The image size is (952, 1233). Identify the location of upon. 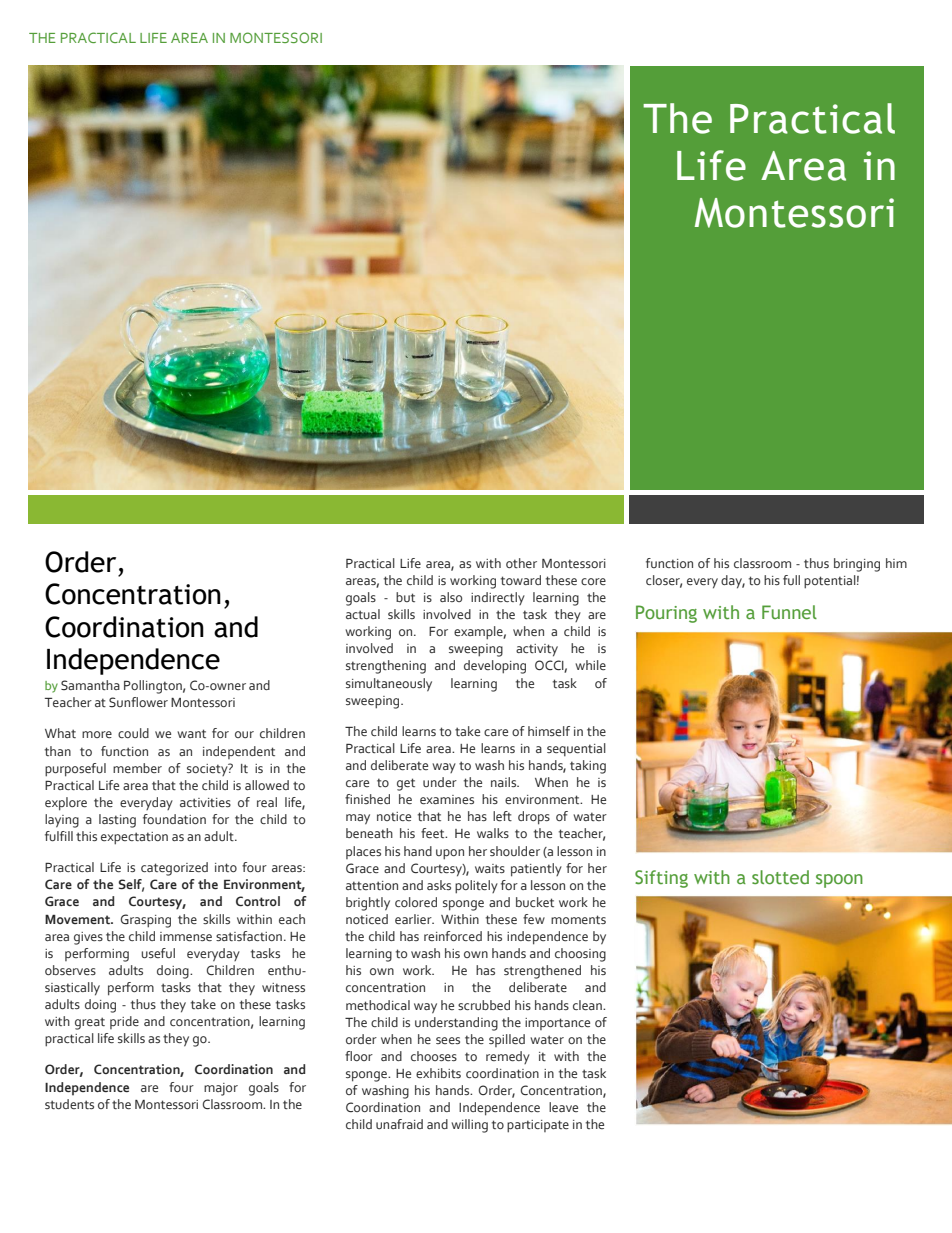
(450, 854).
